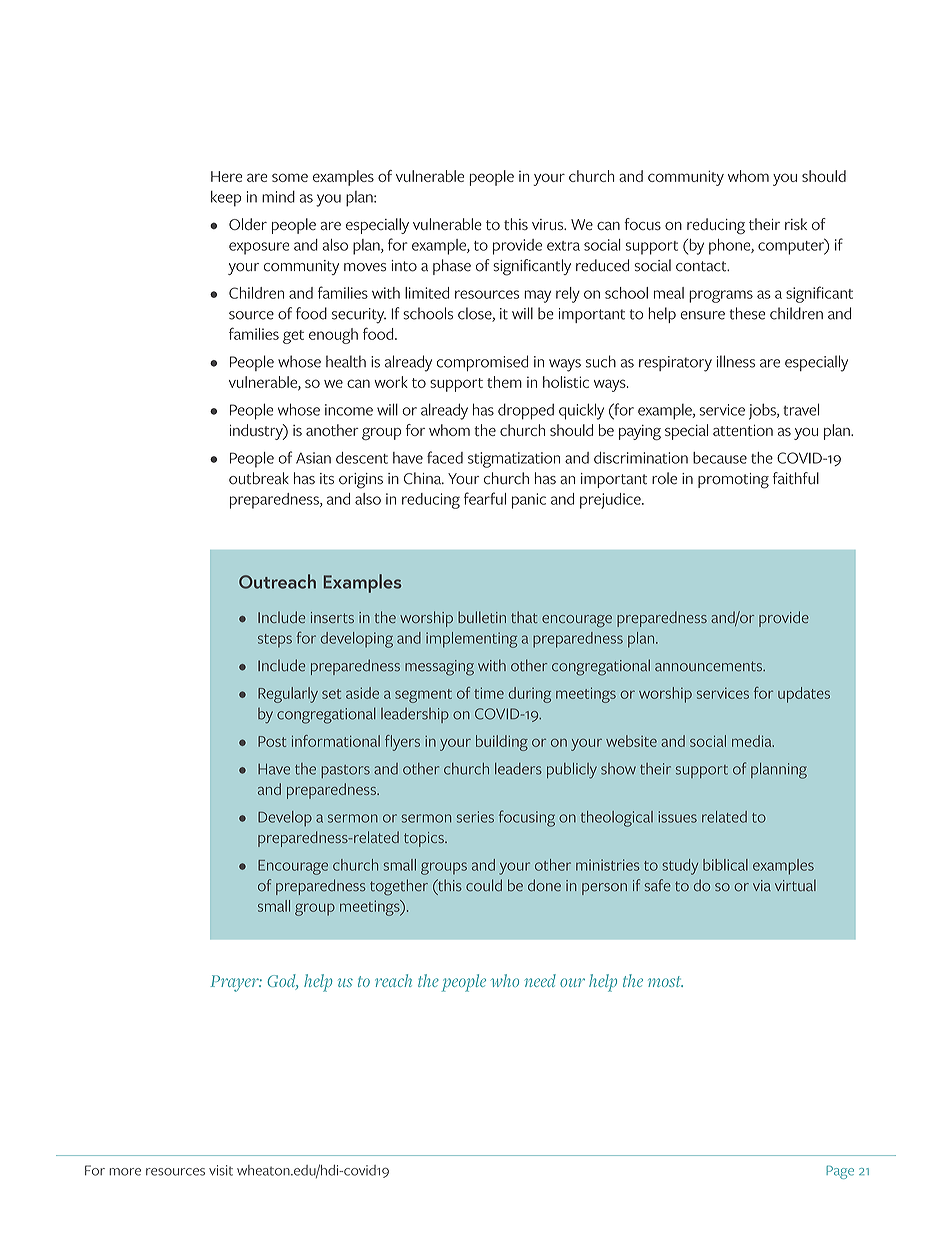  What do you see at coordinates (549, 224) in the document?
I see `virus` at bounding box center [549, 224].
